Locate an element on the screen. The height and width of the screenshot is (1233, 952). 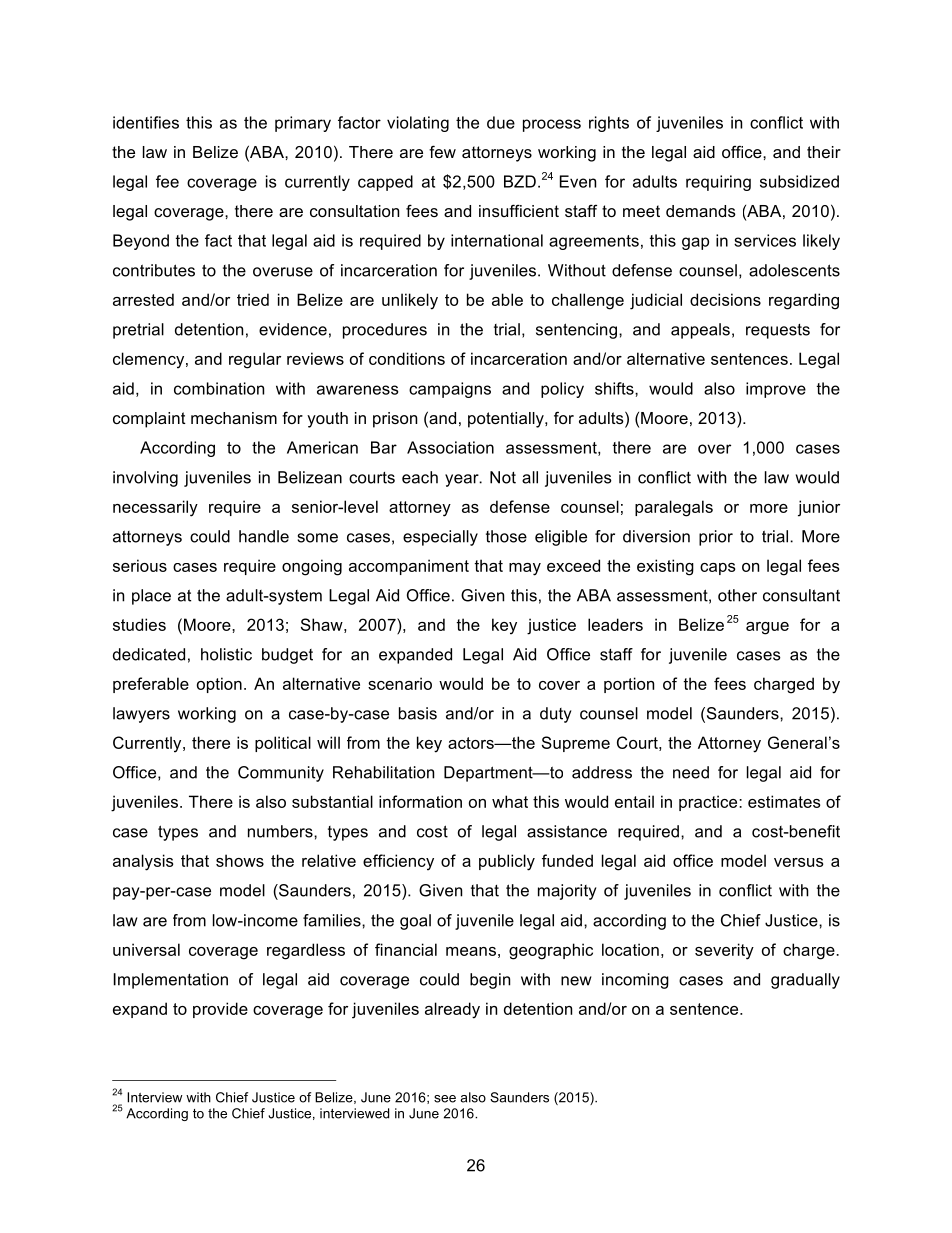
holistic is located at coordinates (226, 654).
